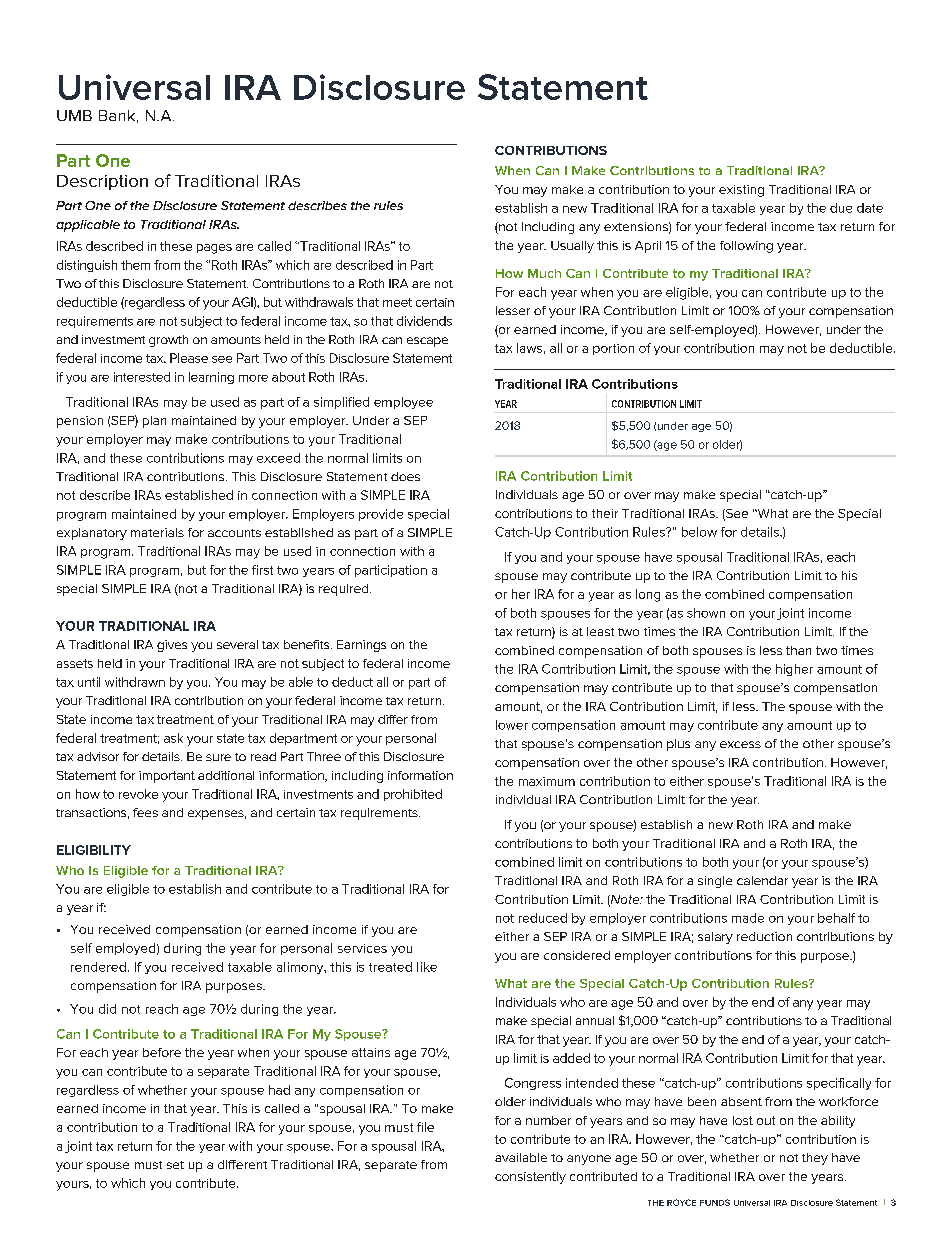  What do you see at coordinates (214, 249) in the screenshot?
I see `pages` at bounding box center [214, 249].
